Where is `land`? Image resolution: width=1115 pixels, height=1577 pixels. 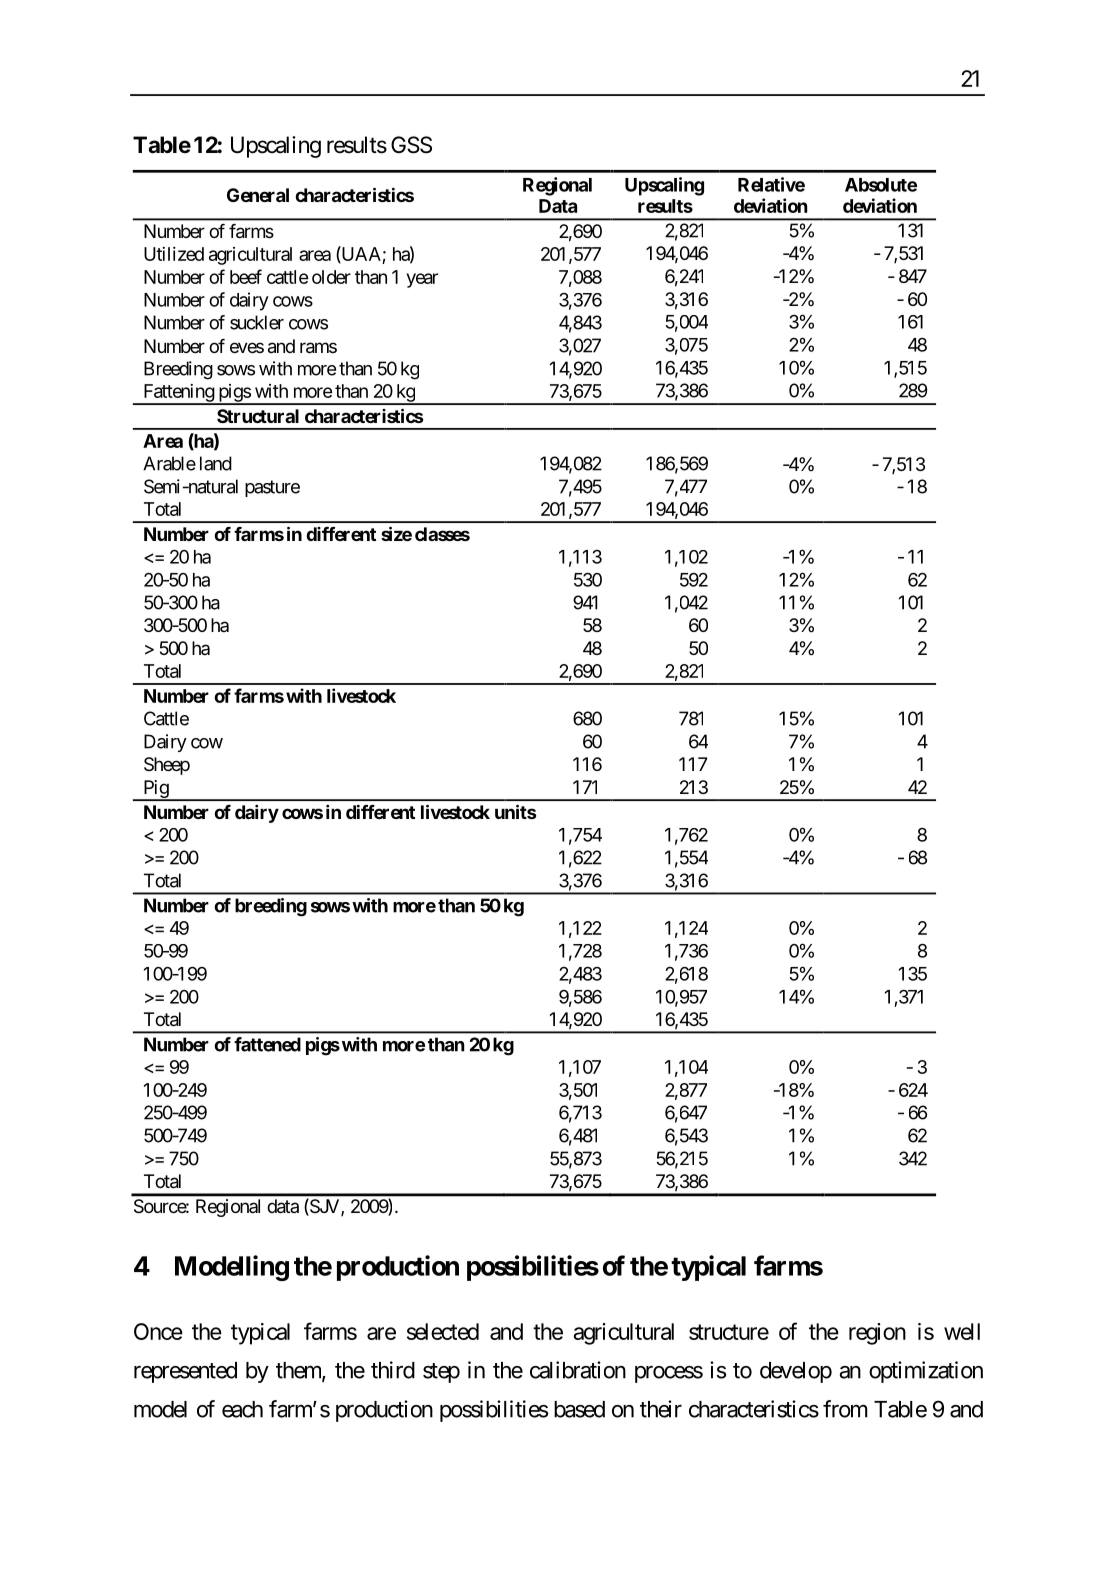
land is located at coordinates (216, 463).
